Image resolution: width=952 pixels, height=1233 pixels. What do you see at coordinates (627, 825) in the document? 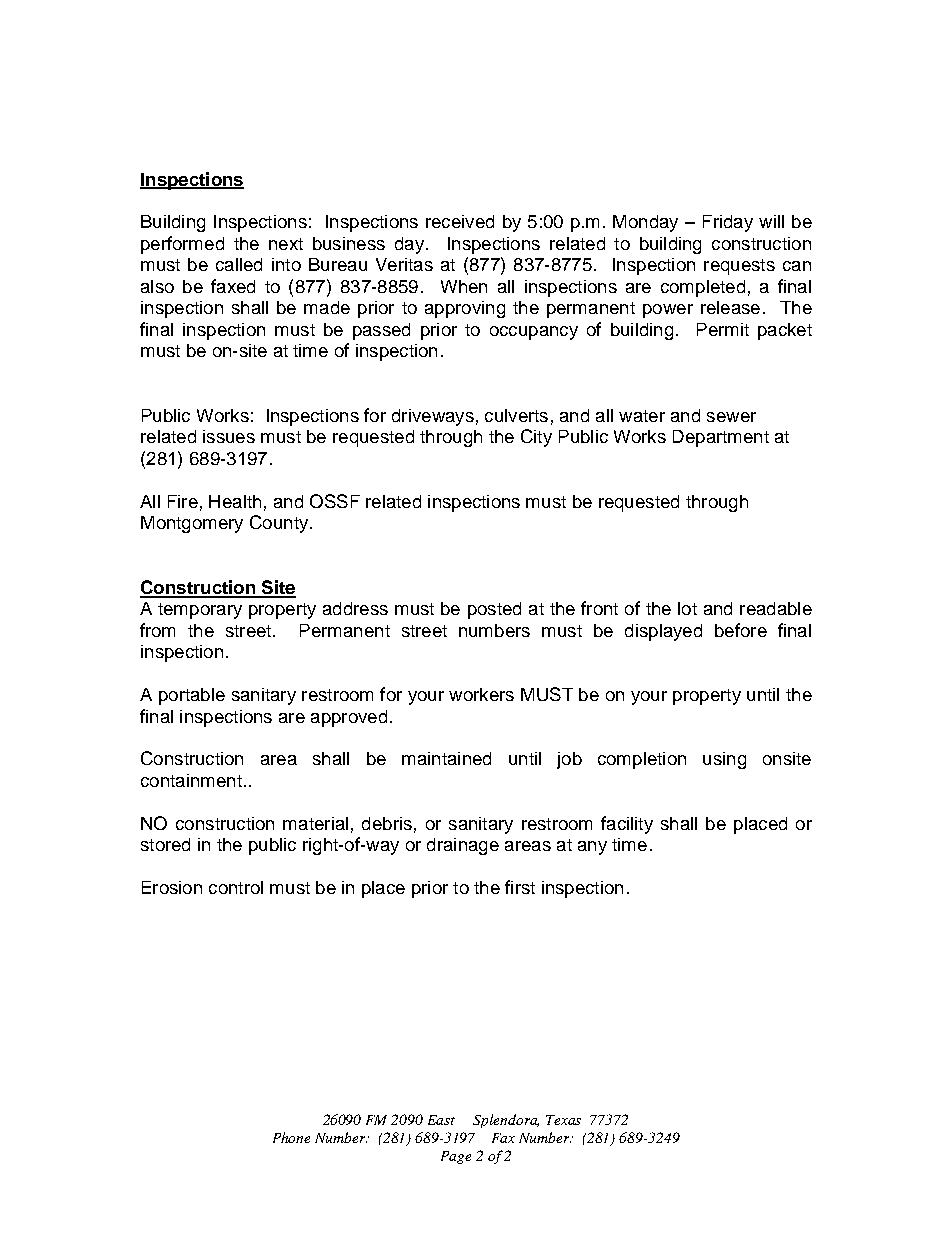
I see `facility` at bounding box center [627, 825].
